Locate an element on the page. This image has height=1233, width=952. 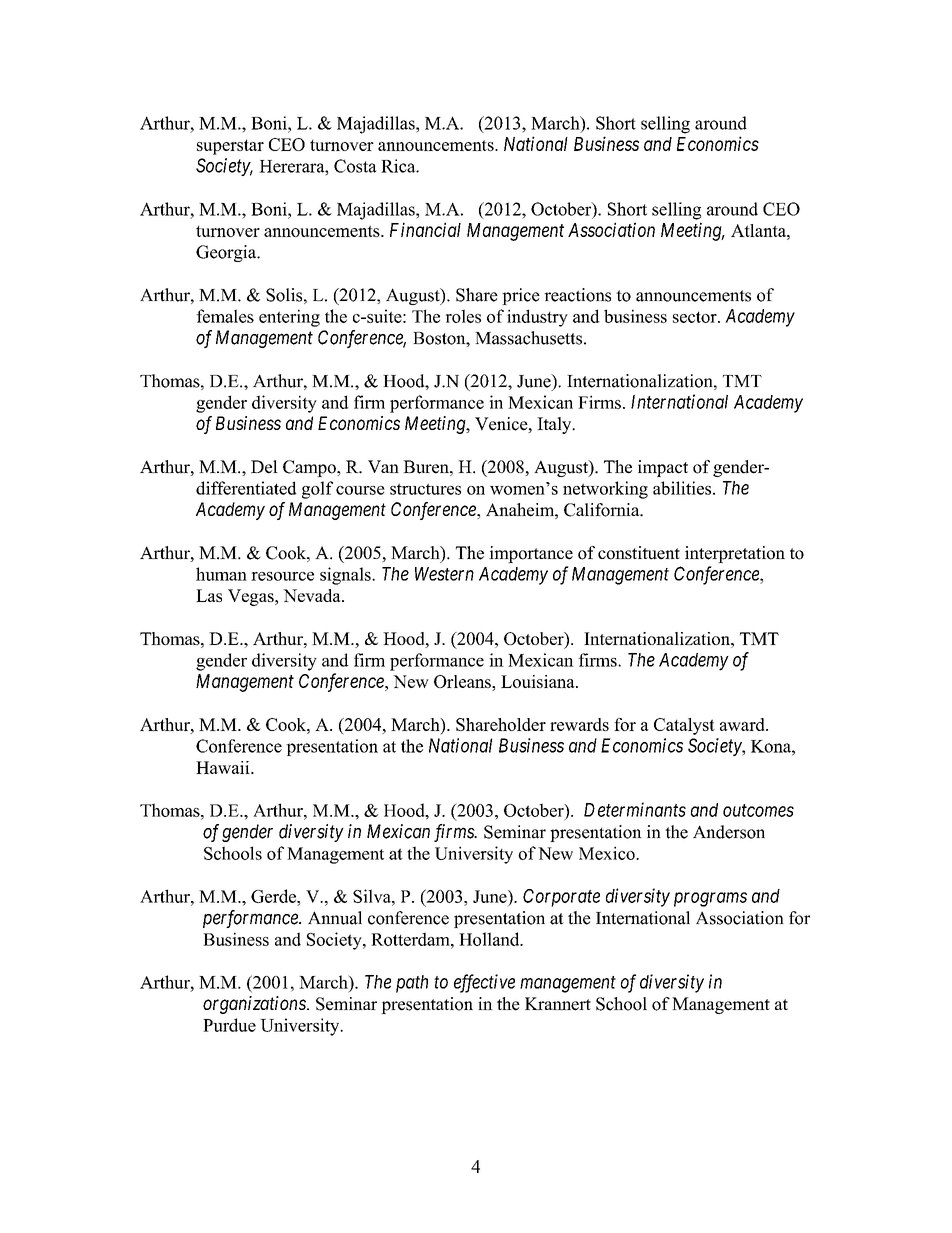
superstar is located at coordinates (230, 147).
